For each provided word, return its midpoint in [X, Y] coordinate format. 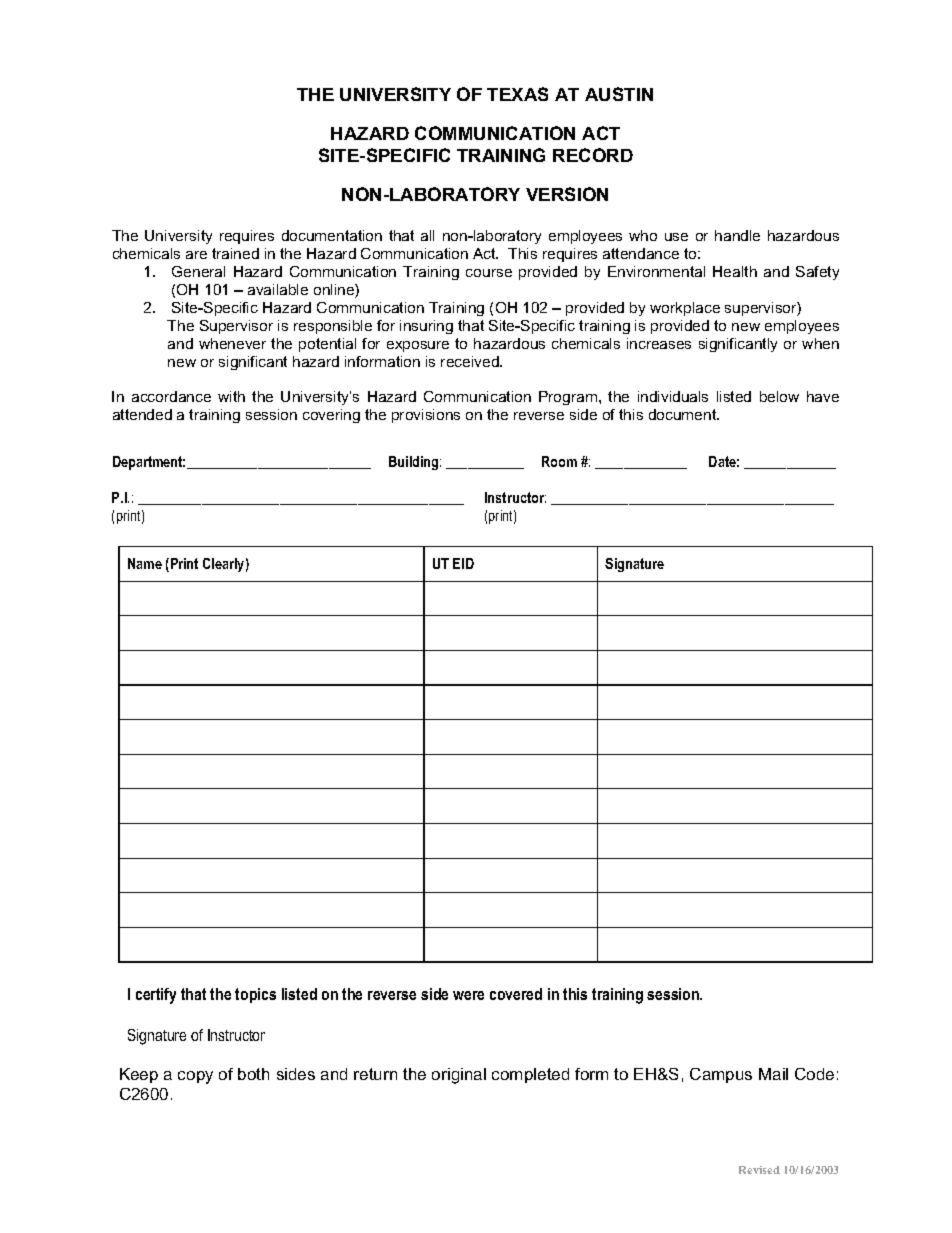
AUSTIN [619, 94]
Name [145, 563]
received [471, 361]
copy [195, 1077]
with [231, 396]
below [779, 396]
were [468, 995]
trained [235, 253]
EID [463, 563]
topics [255, 995]
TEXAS [517, 94]
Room [559, 461]
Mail [773, 1074]
